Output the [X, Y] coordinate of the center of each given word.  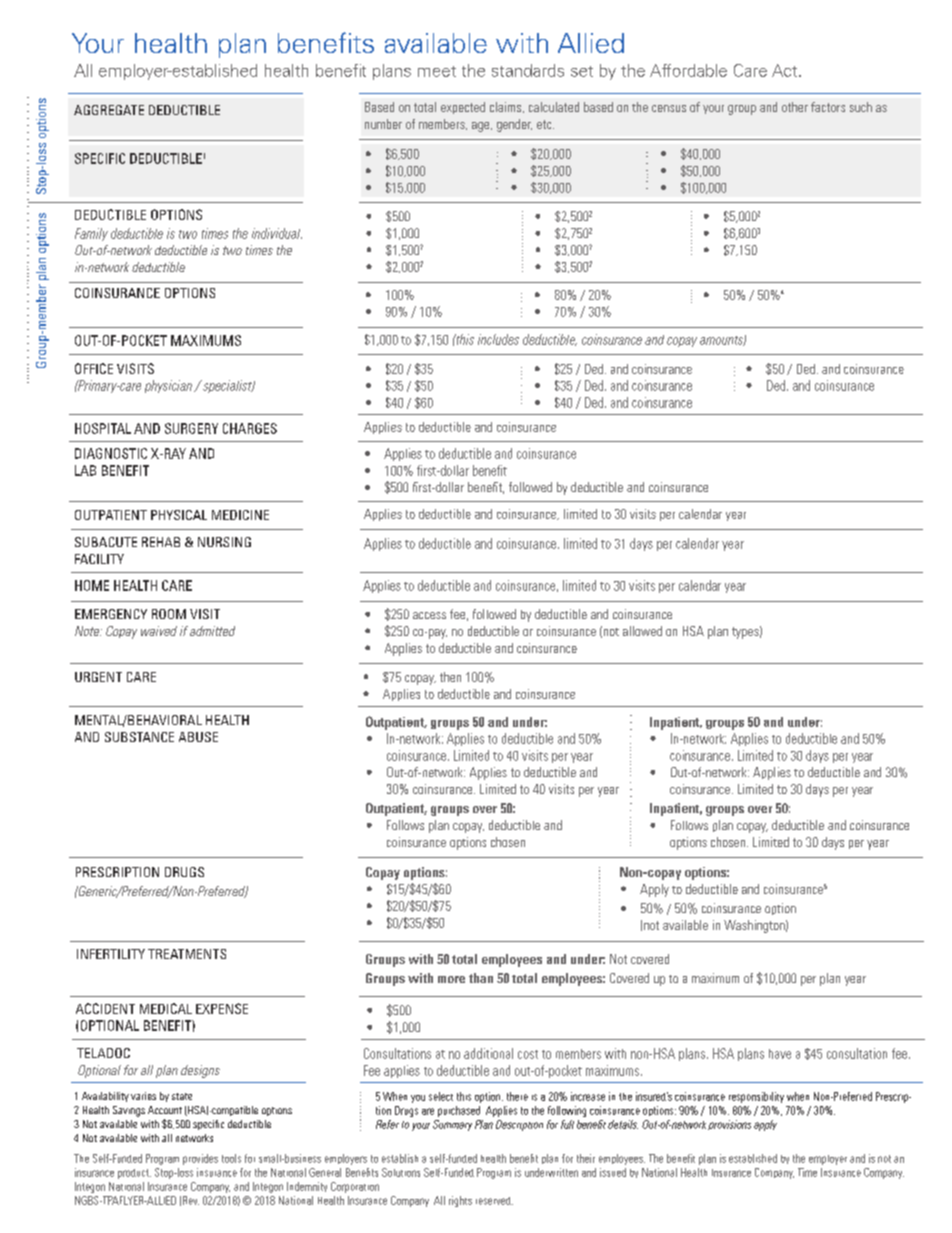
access [429, 615]
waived [159, 631]
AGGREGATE [109, 110]
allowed [642, 631]
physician [170, 386]
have [780, 1054]
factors [828, 107]
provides [200, 1159]
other [795, 107]
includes [498, 339]
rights [460, 1201]
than [481, 978]
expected [463, 108]
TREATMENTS [187, 954]
